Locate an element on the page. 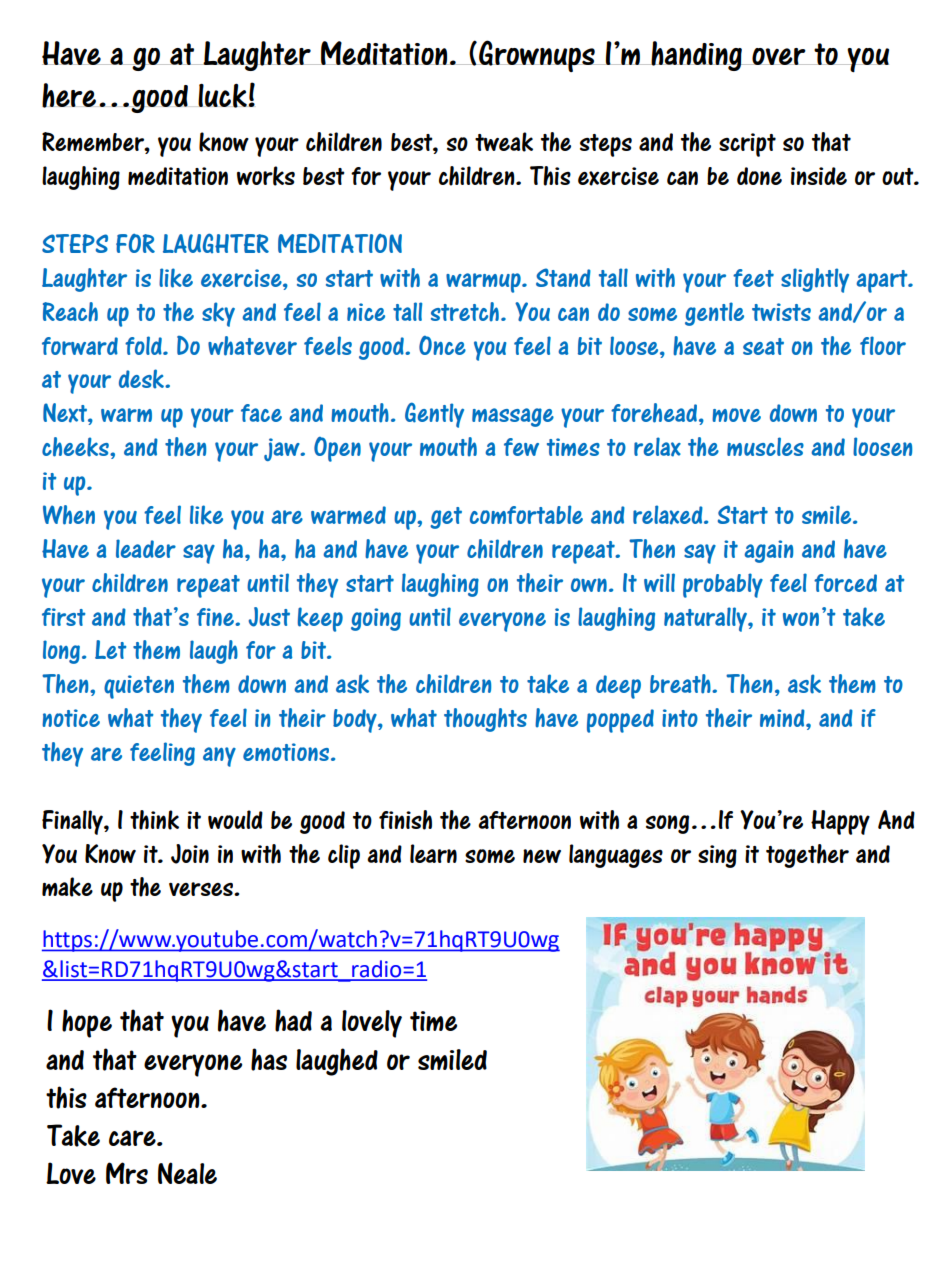  quieten is located at coordinates (139, 687).
